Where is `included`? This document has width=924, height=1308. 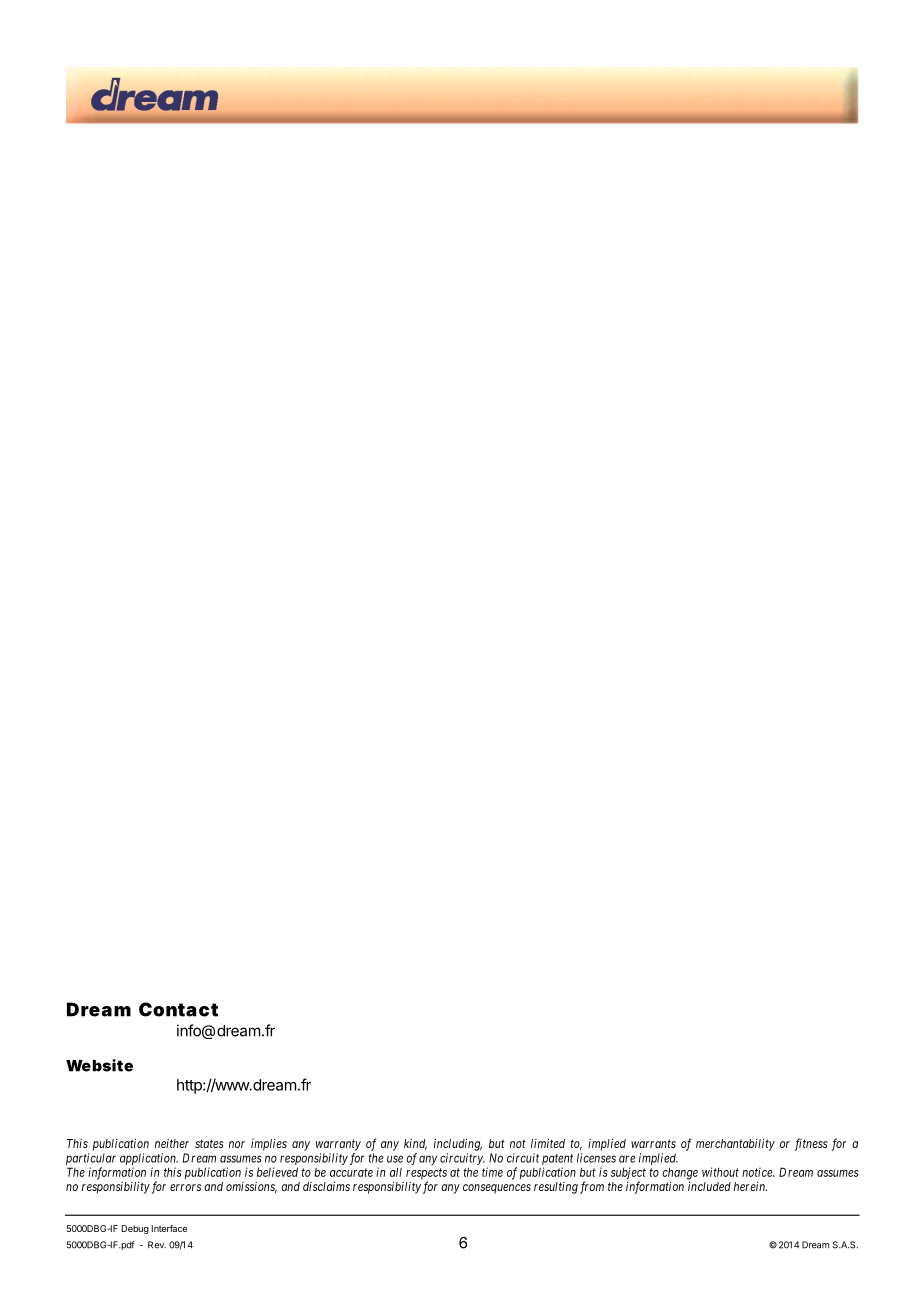
included is located at coordinates (709, 1186).
